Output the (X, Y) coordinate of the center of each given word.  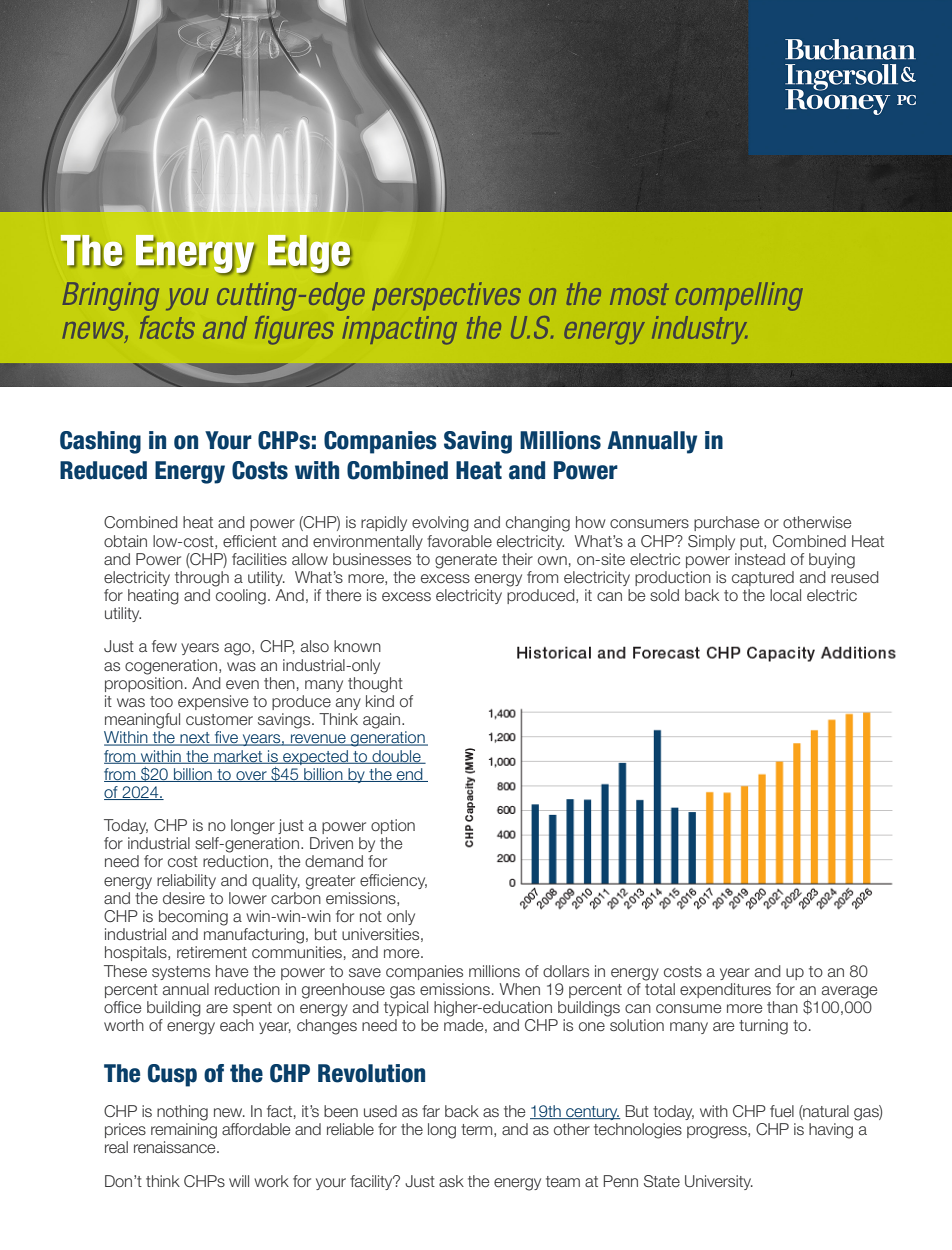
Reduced (103, 470)
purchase (726, 523)
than (782, 1007)
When (520, 989)
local (785, 595)
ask (451, 1181)
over (251, 776)
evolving (440, 524)
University (719, 1182)
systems (181, 973)
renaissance (176, 1147)
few (164, 646)
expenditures (725, 990)
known (357, 646)
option (393, 826)
